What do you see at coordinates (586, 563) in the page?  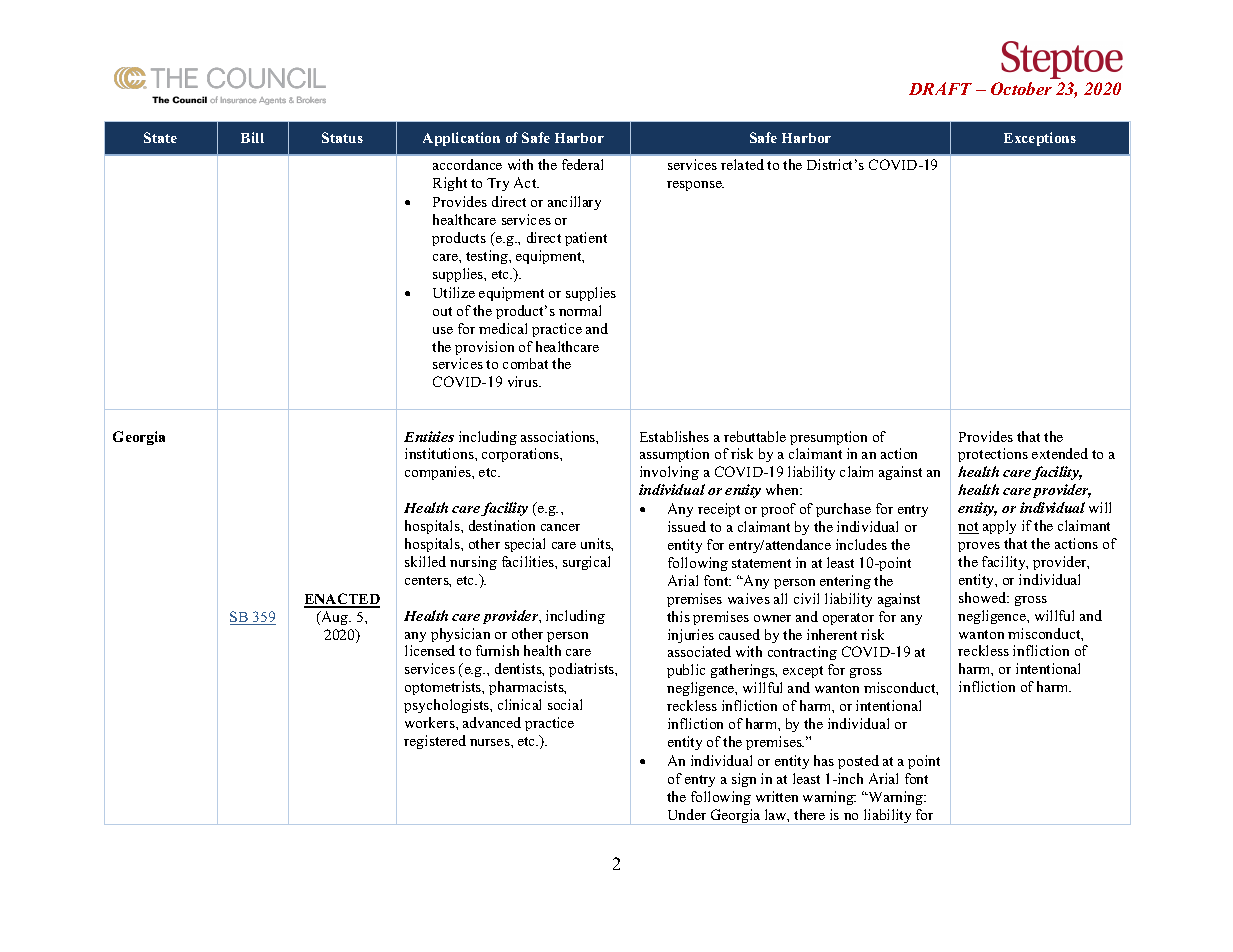 I see `surgical` at bounding box center [586, 563].
